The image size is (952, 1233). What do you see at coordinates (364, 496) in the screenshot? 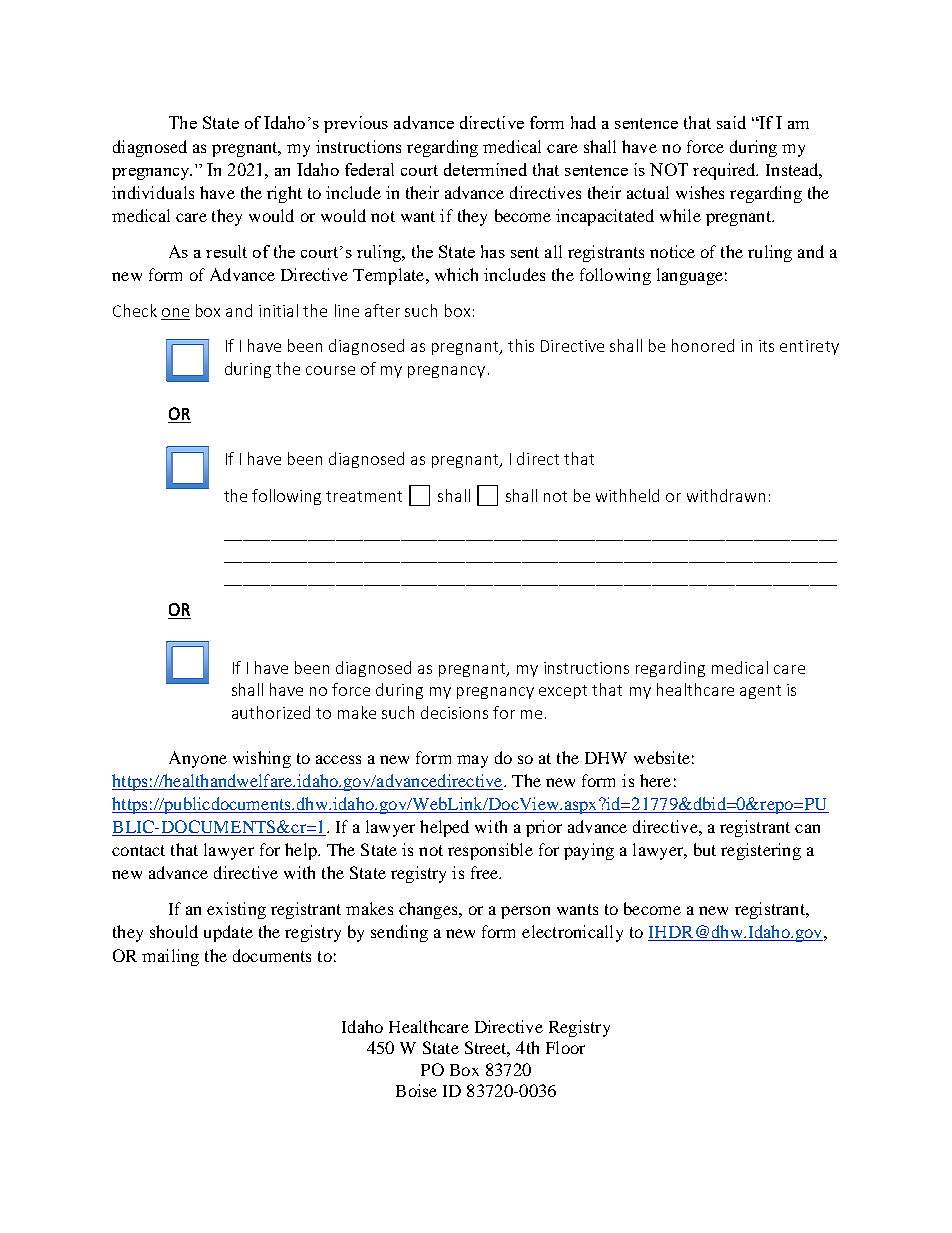
I see `treatment` at bounding box center [364, 496].
